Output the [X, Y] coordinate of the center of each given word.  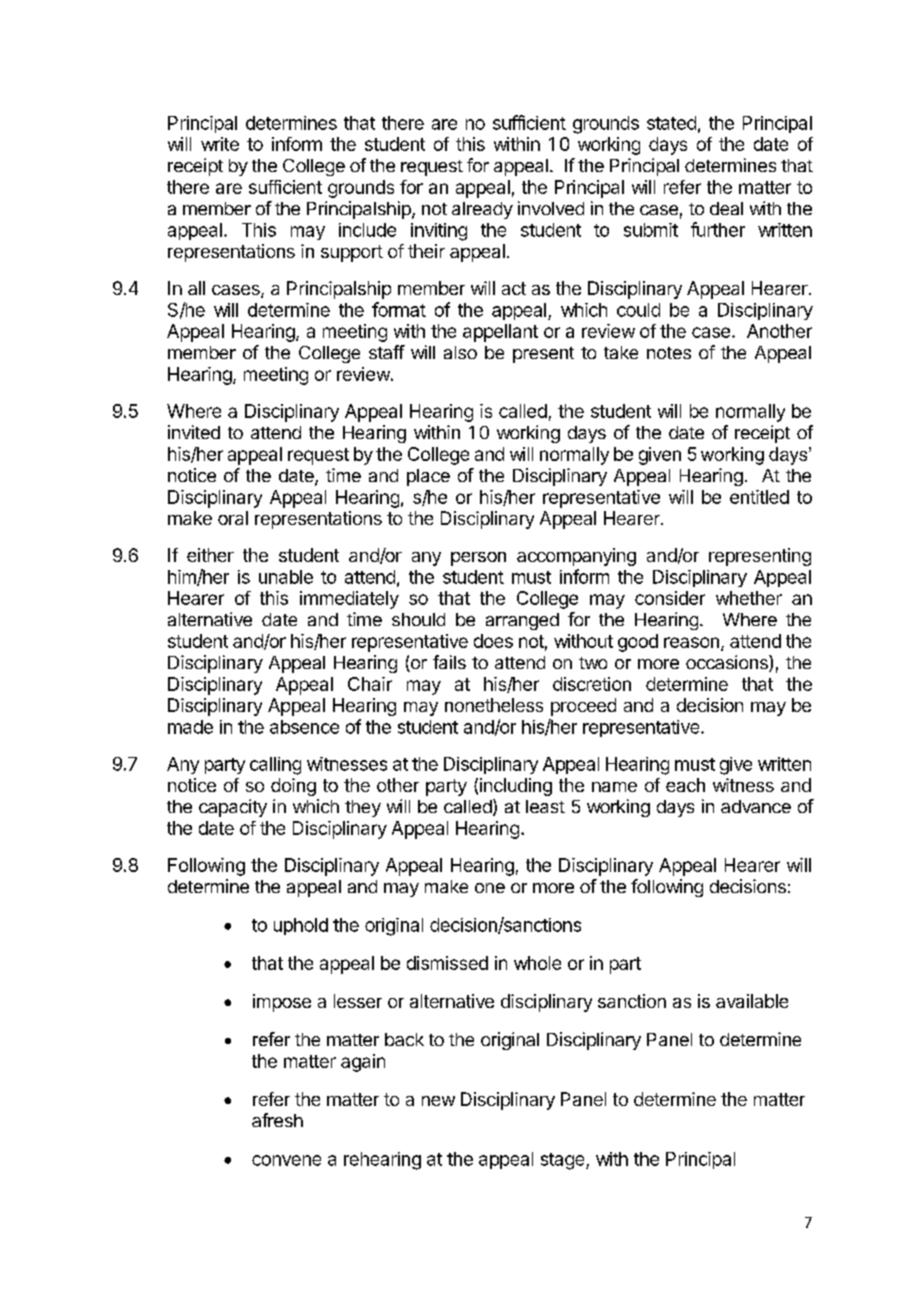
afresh [277, 1120]
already [482, 210]
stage [564, 1161]
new [438, 1101]
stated [671, 123]
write [220, 144]
